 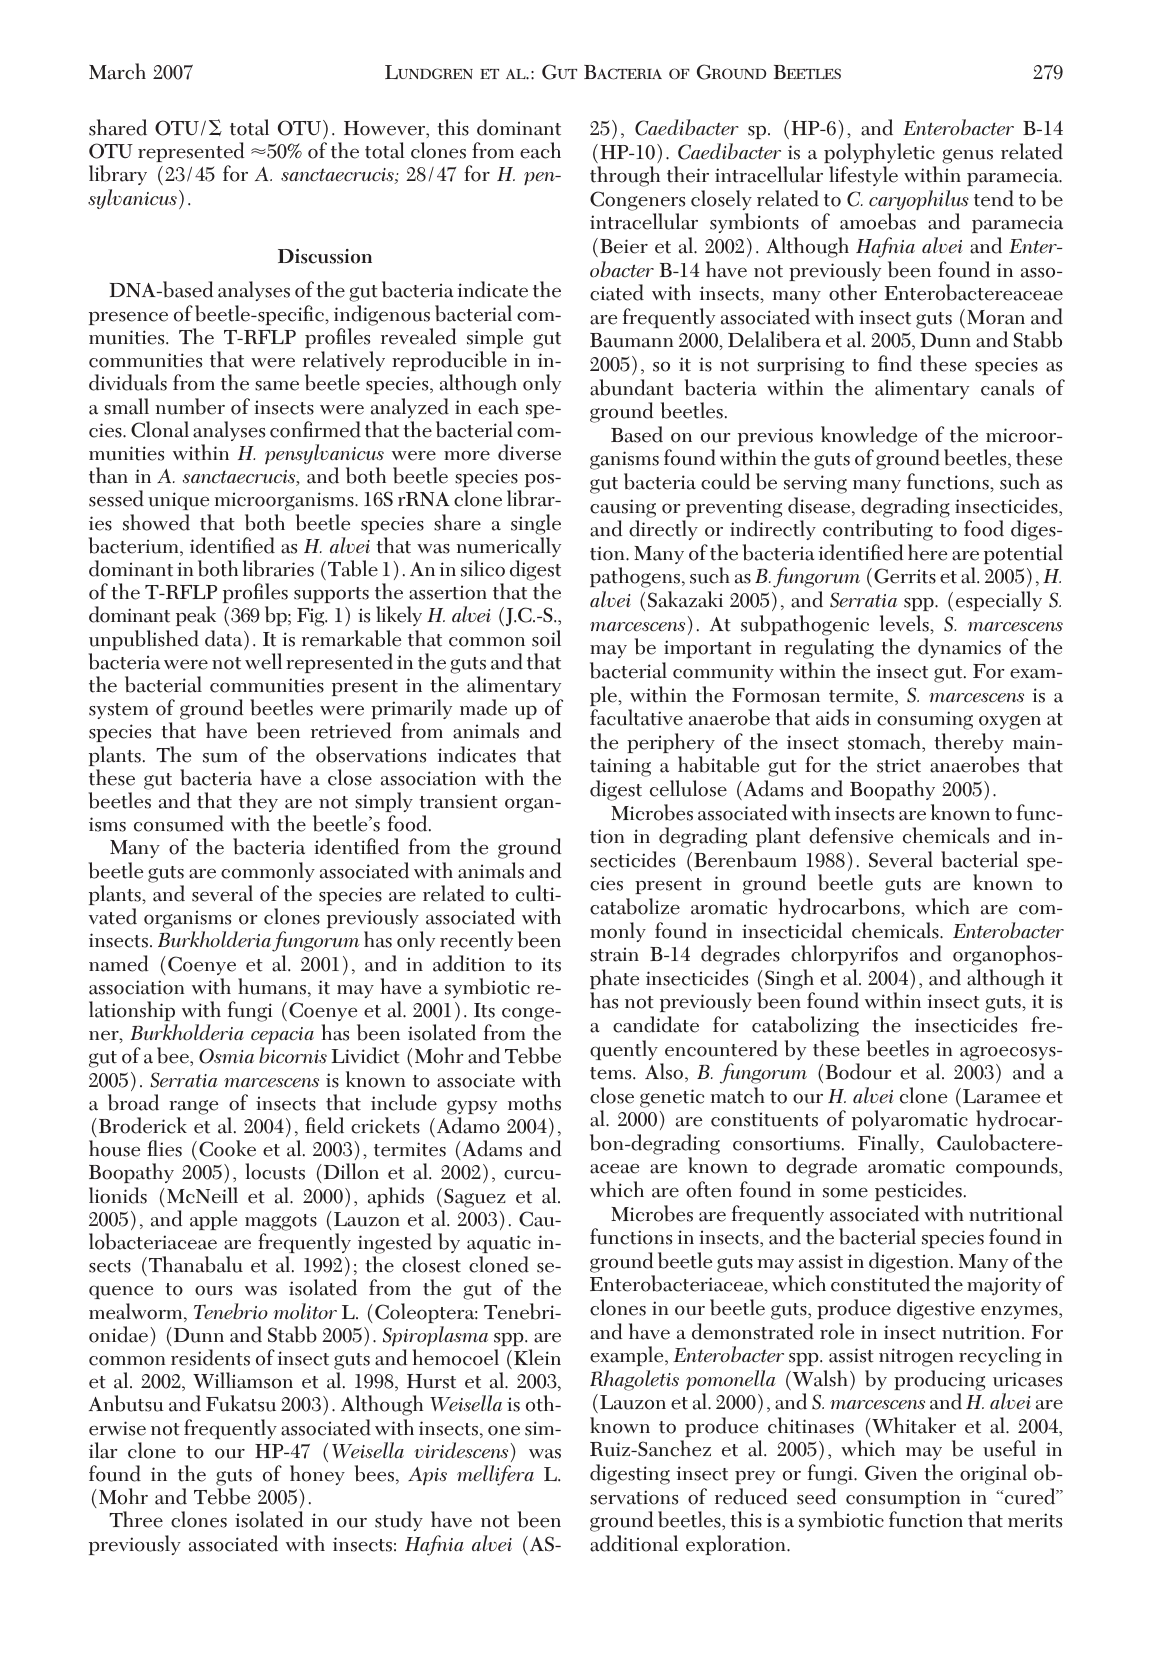 I want to click on soil, so click(x=546, y=638).
